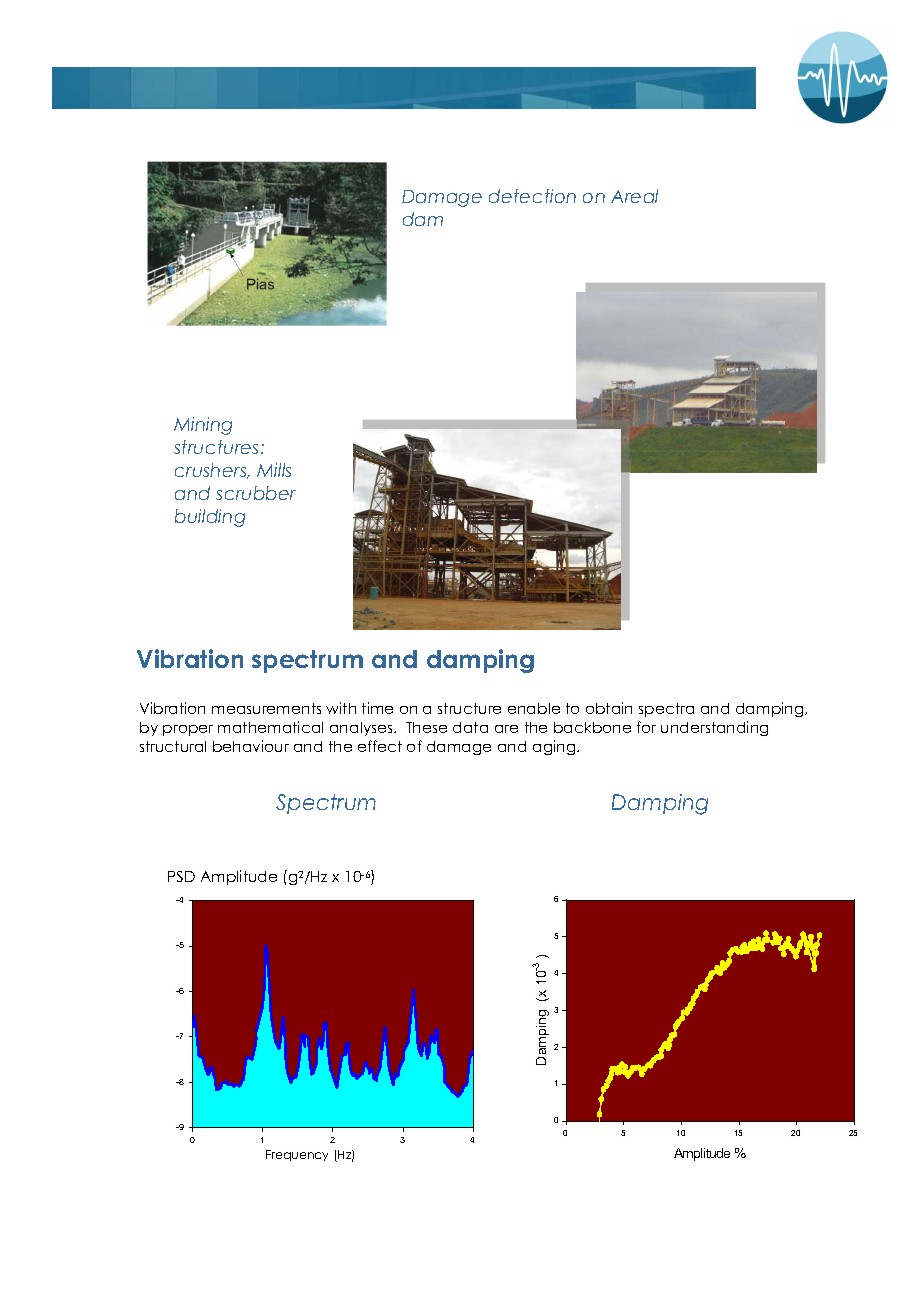 This document has height=1308, width=924. What do you see at coordinates (181, 876) in the document?
I see `PSD` at bounding box center [181, 876].
